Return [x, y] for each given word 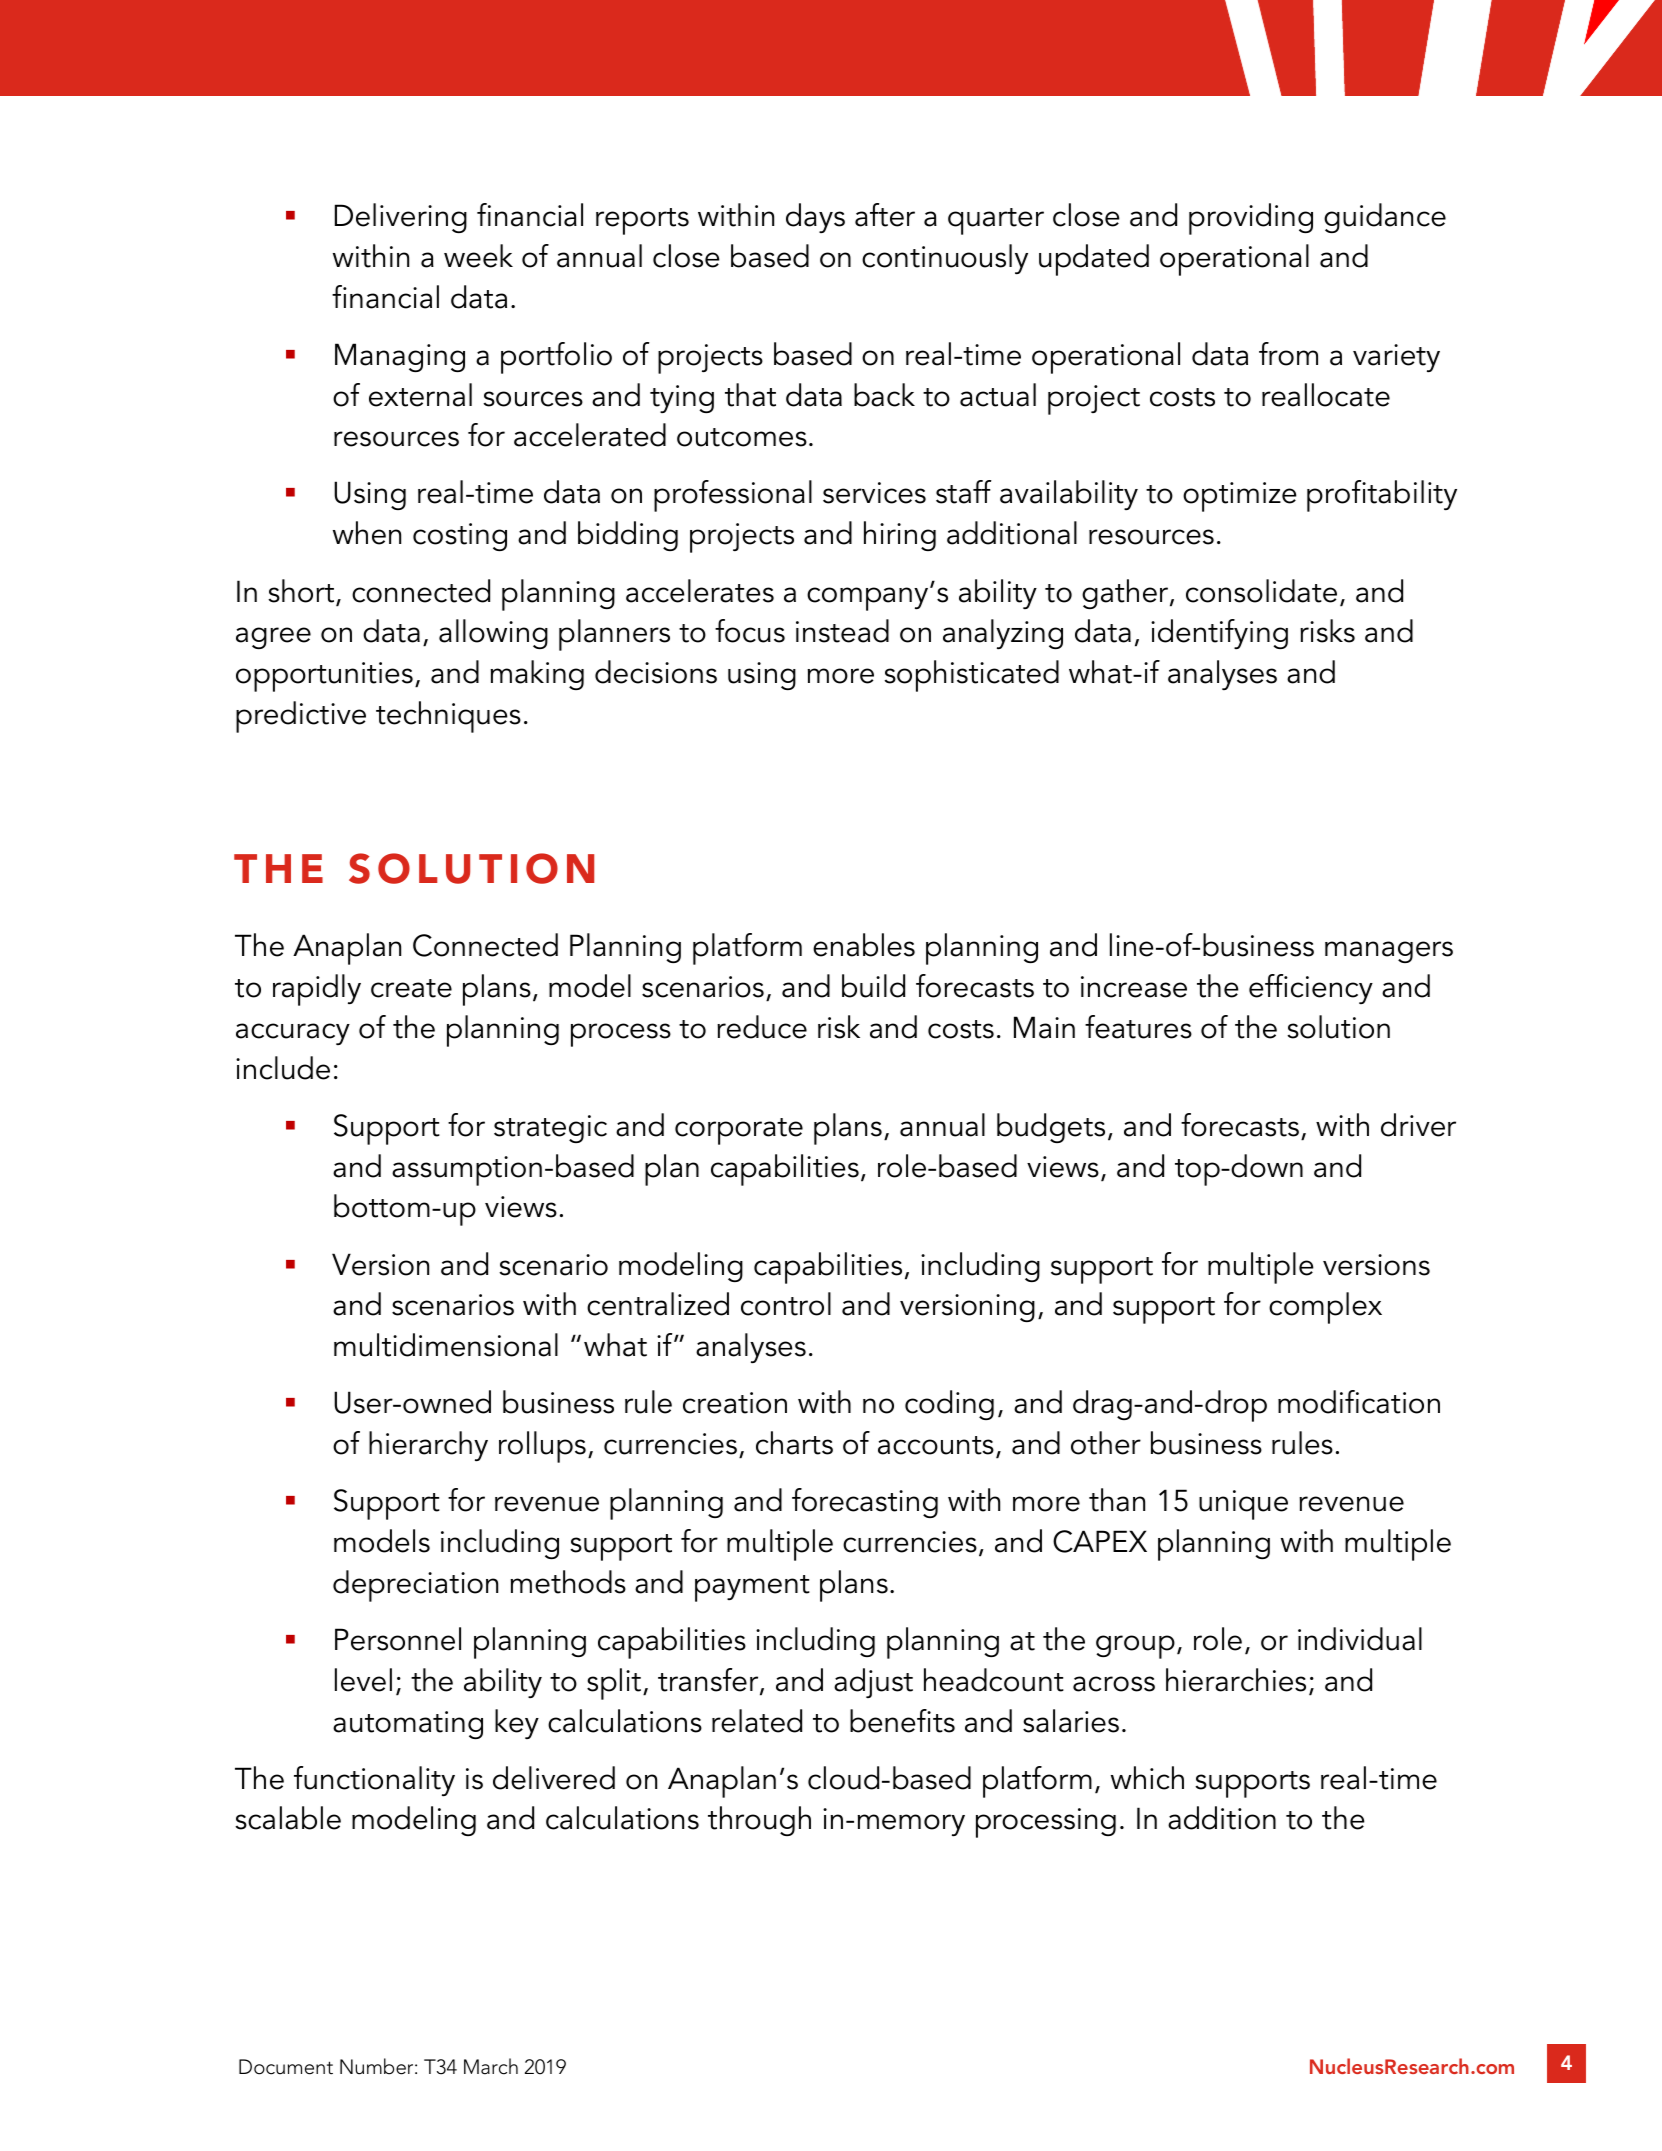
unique [1243, 1505]
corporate [739, 1131]
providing [1251, 219]
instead [842, 631]
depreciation [415, 1586]
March [491, 2066]
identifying [1219, 634]
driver [1418, 1125]
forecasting [865, 1503]
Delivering [401, 218]
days [815, 218]
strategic [550, 1129]
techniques [448, 717]
